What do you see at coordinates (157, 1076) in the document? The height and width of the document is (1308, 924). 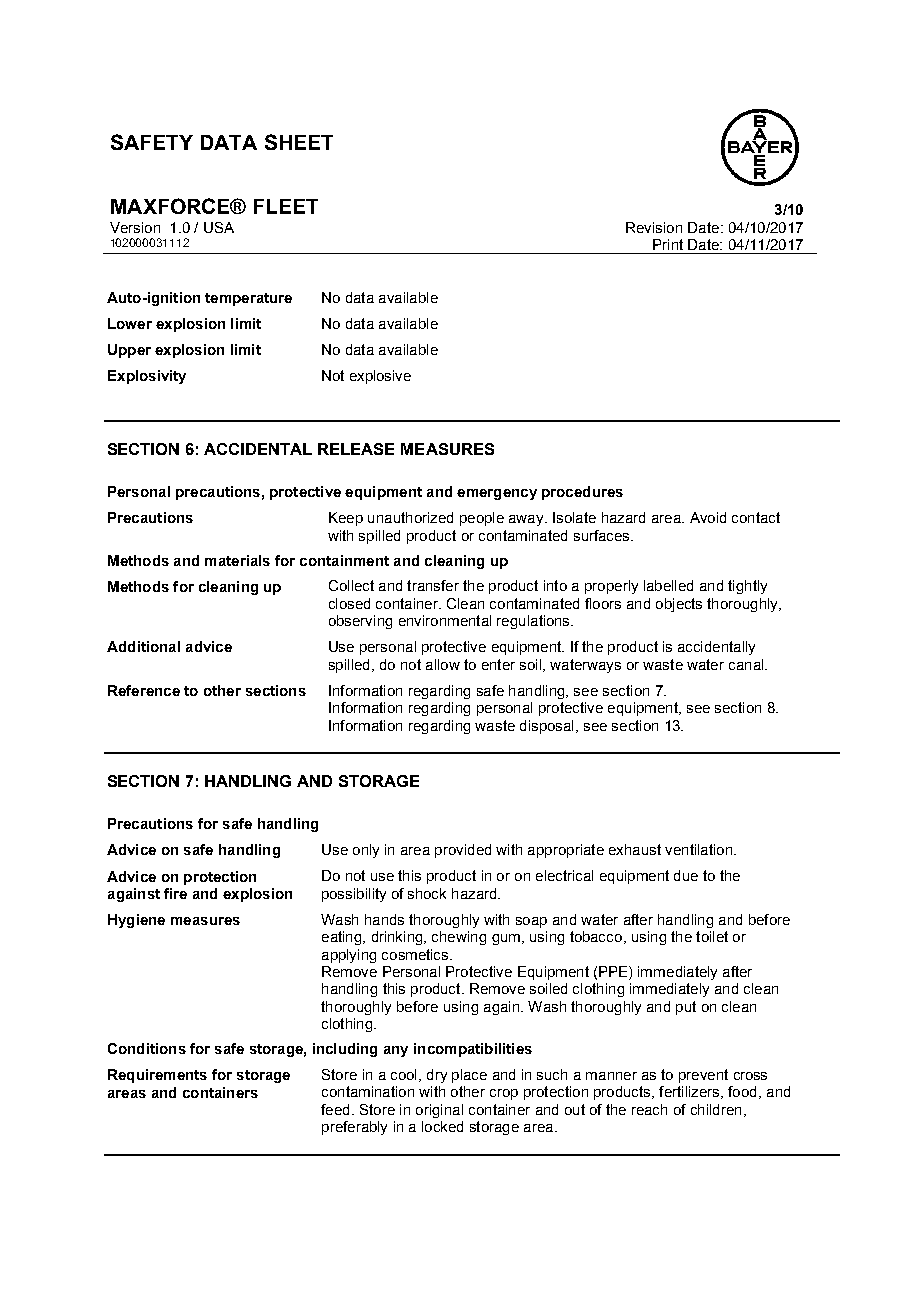 I see `Requirements` at bounding box center [157, 1076].
